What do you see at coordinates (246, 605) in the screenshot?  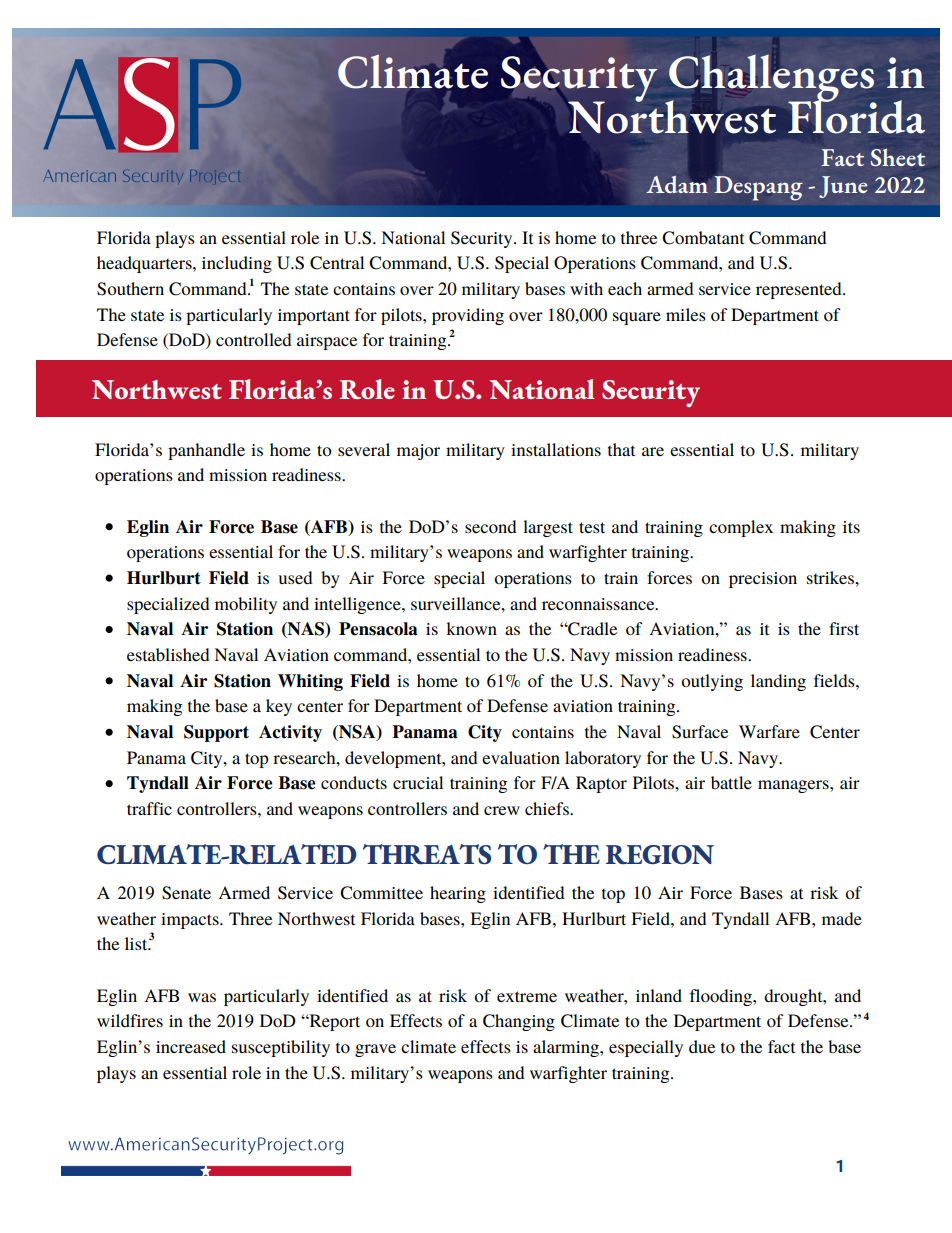 I see `mobility` at bounding box center [246, 605].
